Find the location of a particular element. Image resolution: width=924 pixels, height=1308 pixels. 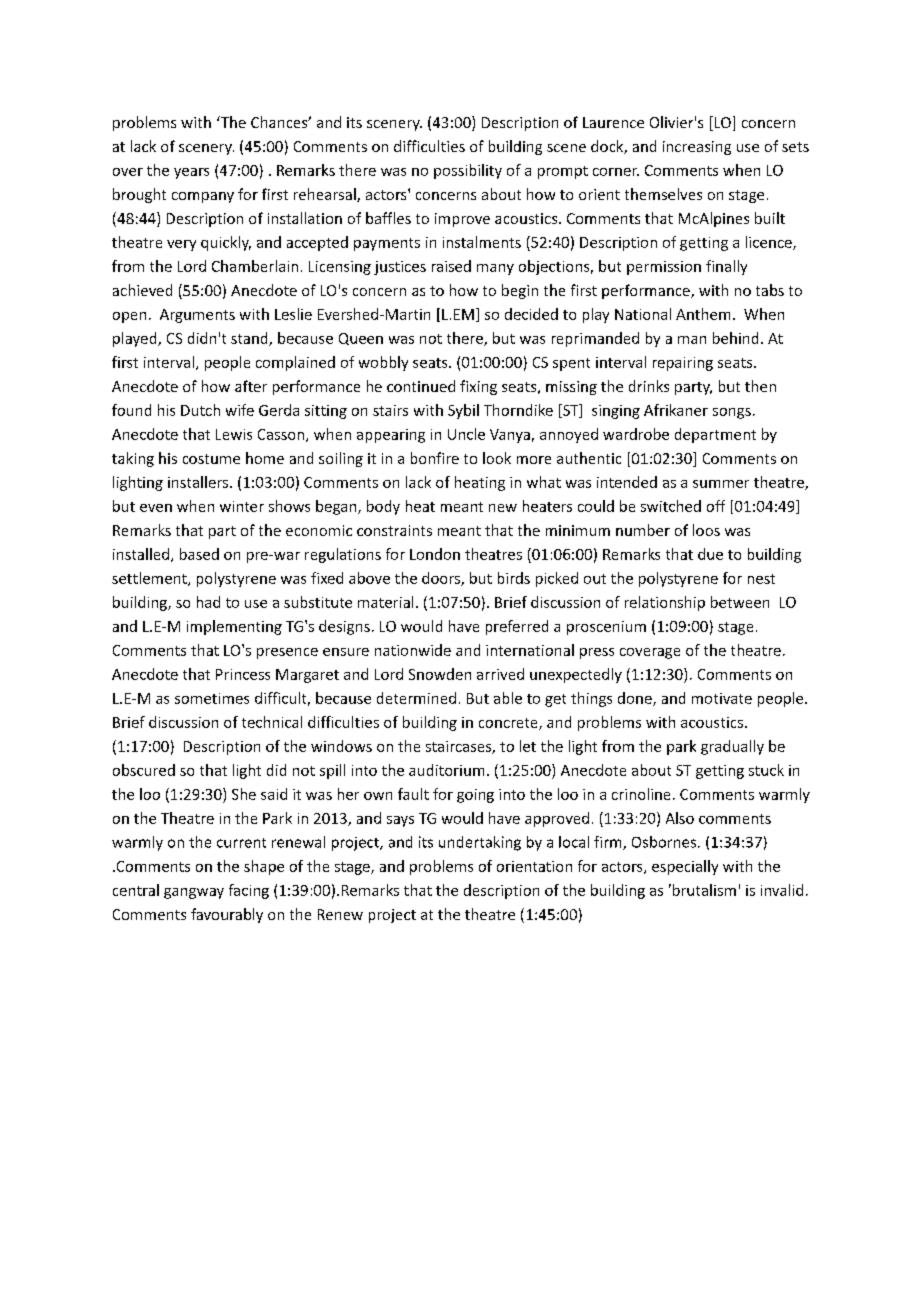

songs is located at coordinates (732, 413).
